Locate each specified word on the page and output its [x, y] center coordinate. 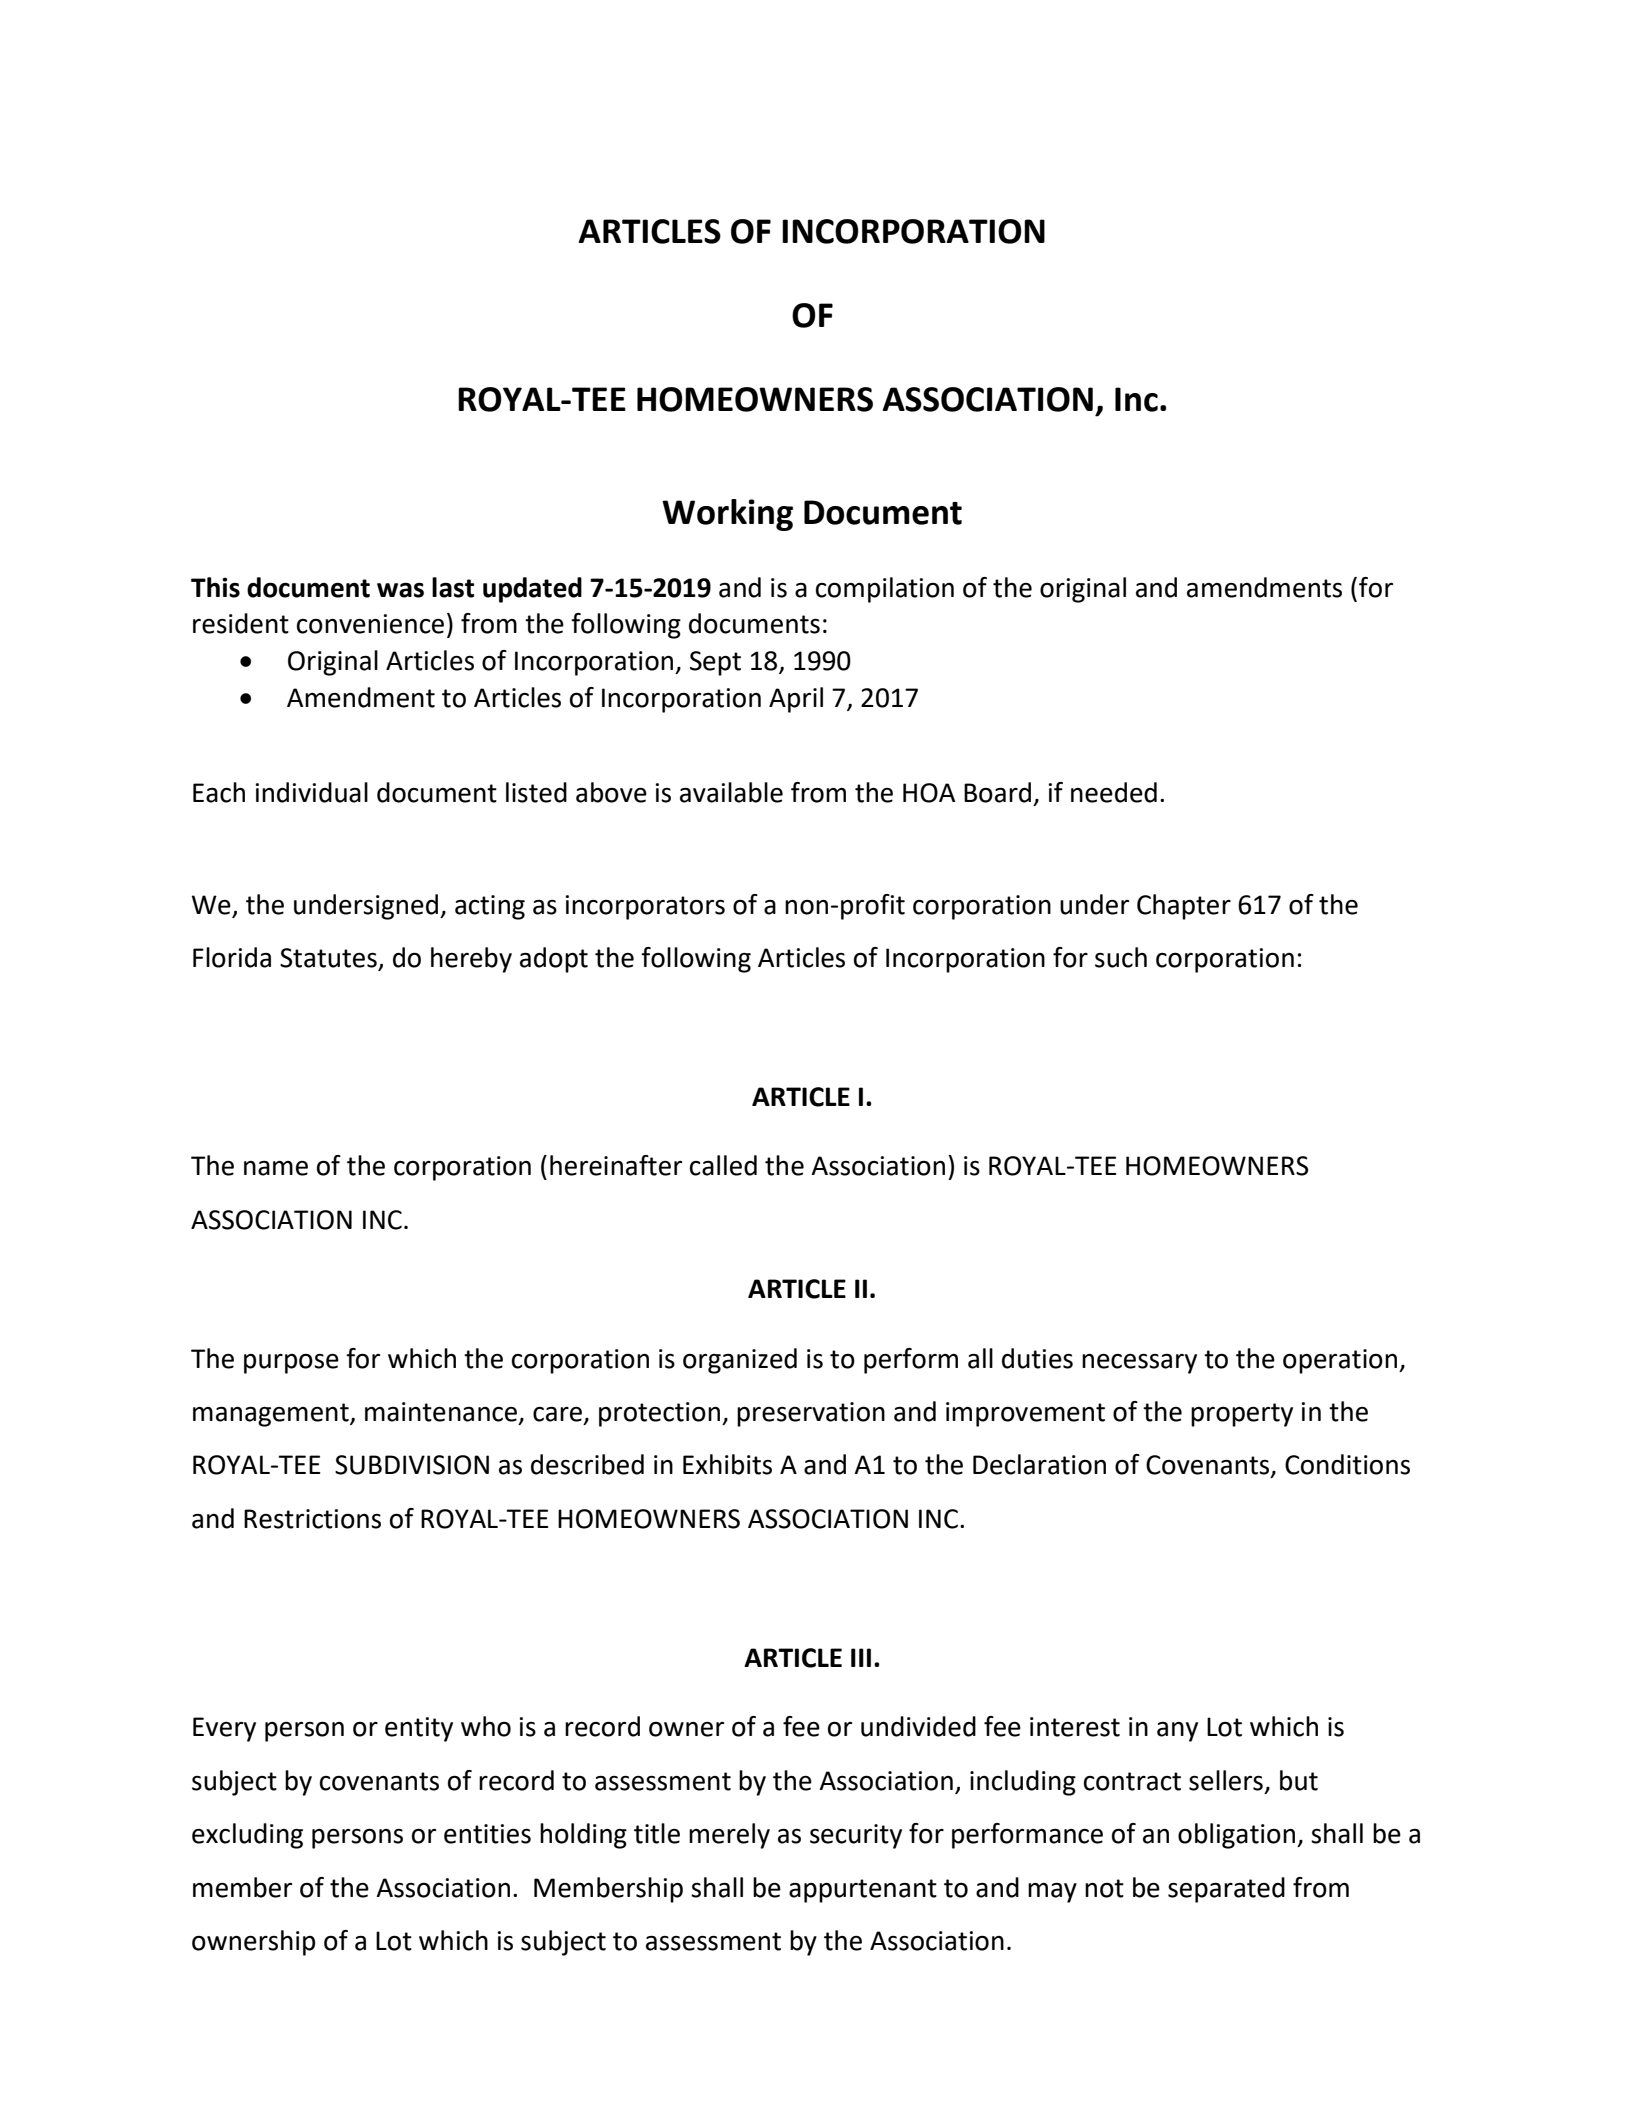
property [1242, 1415]
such [1121, 957]
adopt [554, 960]
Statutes [329, 959]
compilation [885, 590]
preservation [811, 1414]
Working [727, 515]
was [400, 590]
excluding [247, 1836]
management [272, 1415]
